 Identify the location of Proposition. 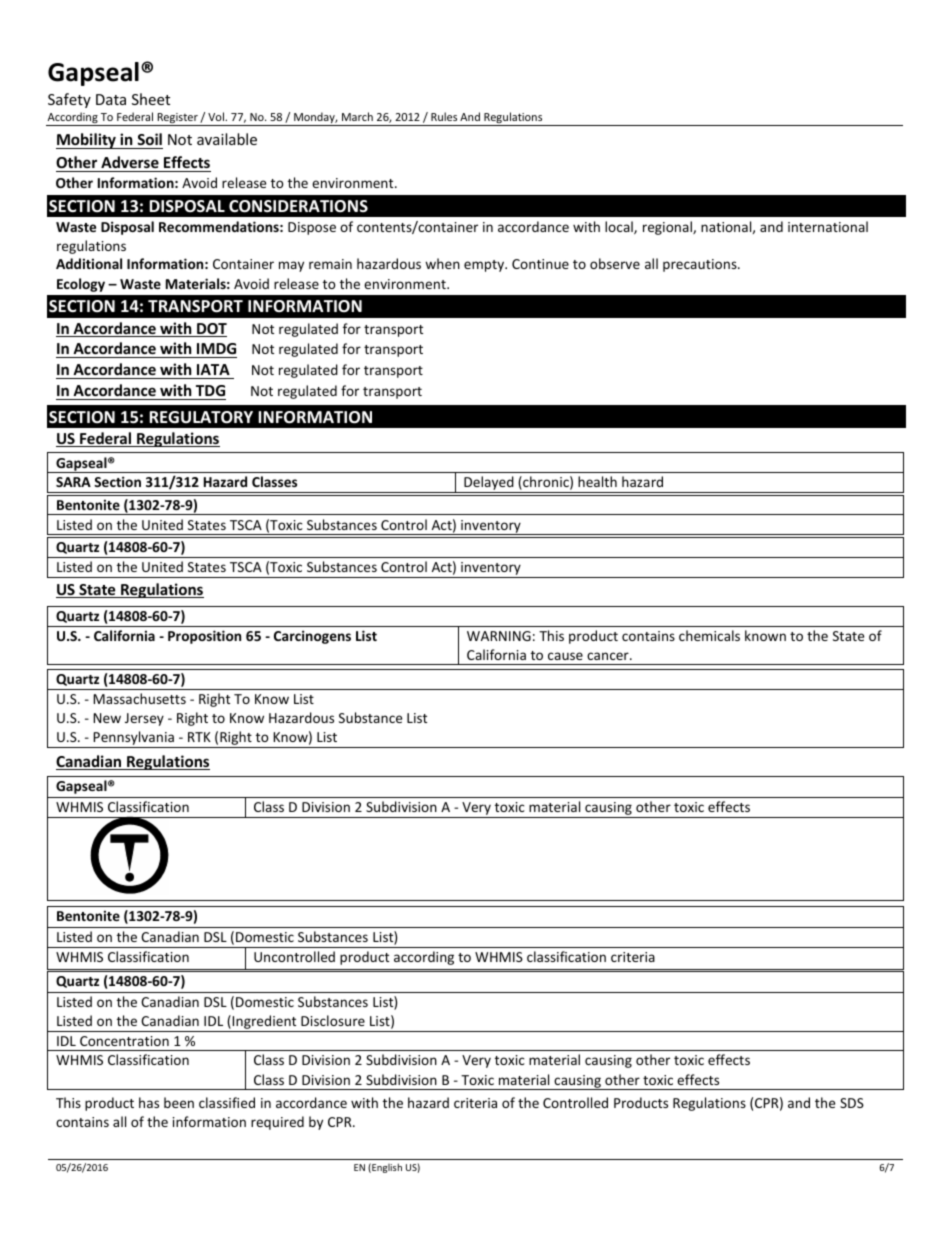
(204, 637).
